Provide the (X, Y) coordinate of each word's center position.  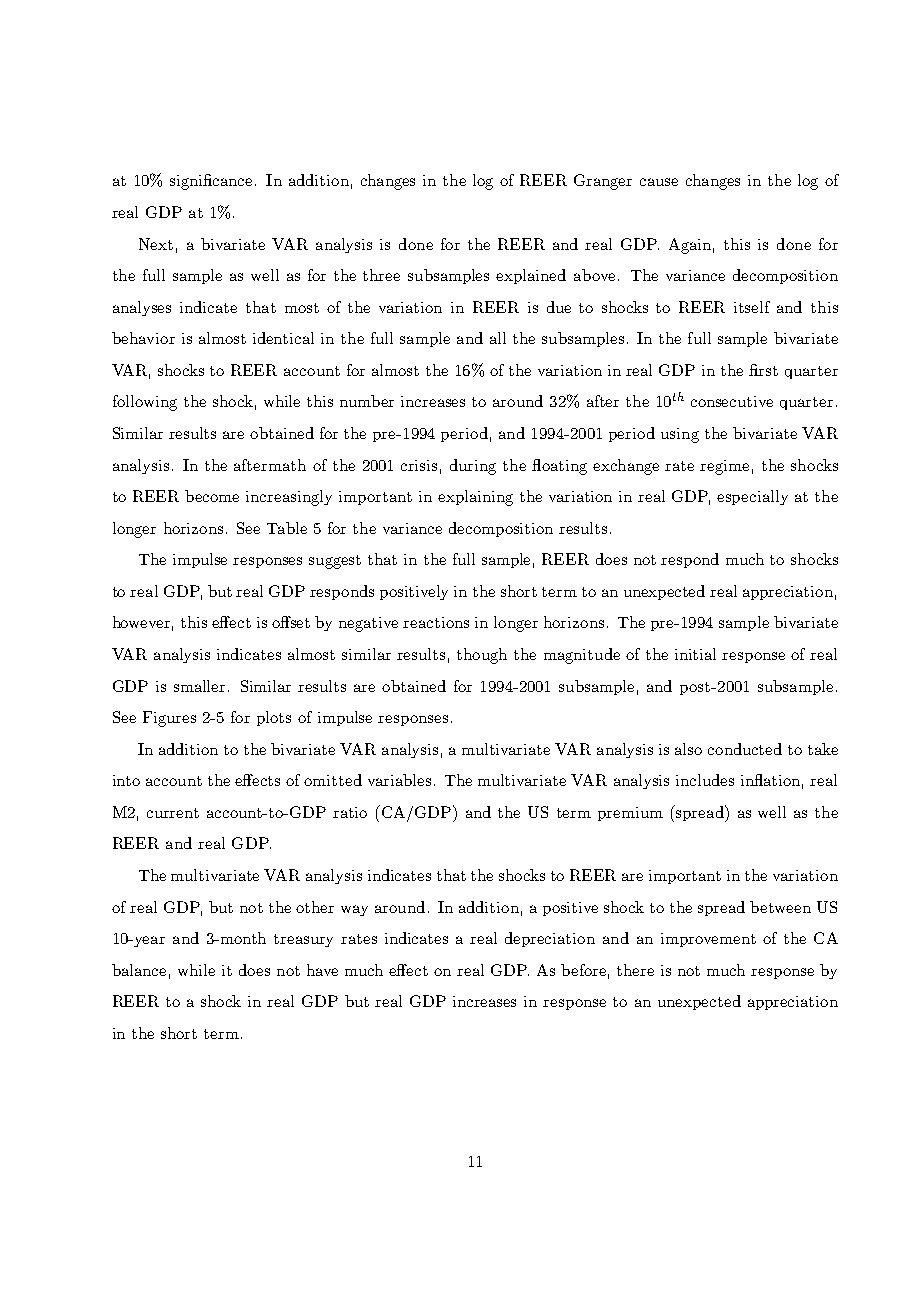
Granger (603, 182)
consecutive (732, 401)
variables (399, 780)
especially (752, 497)
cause (659, 182)
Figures (169, 719)
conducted (745, 749)
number (367, 401)
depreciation (550, 939)
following (145, 403)
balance (139, 970)
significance (211, 182)
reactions (436, 622)
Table (287, 528)
